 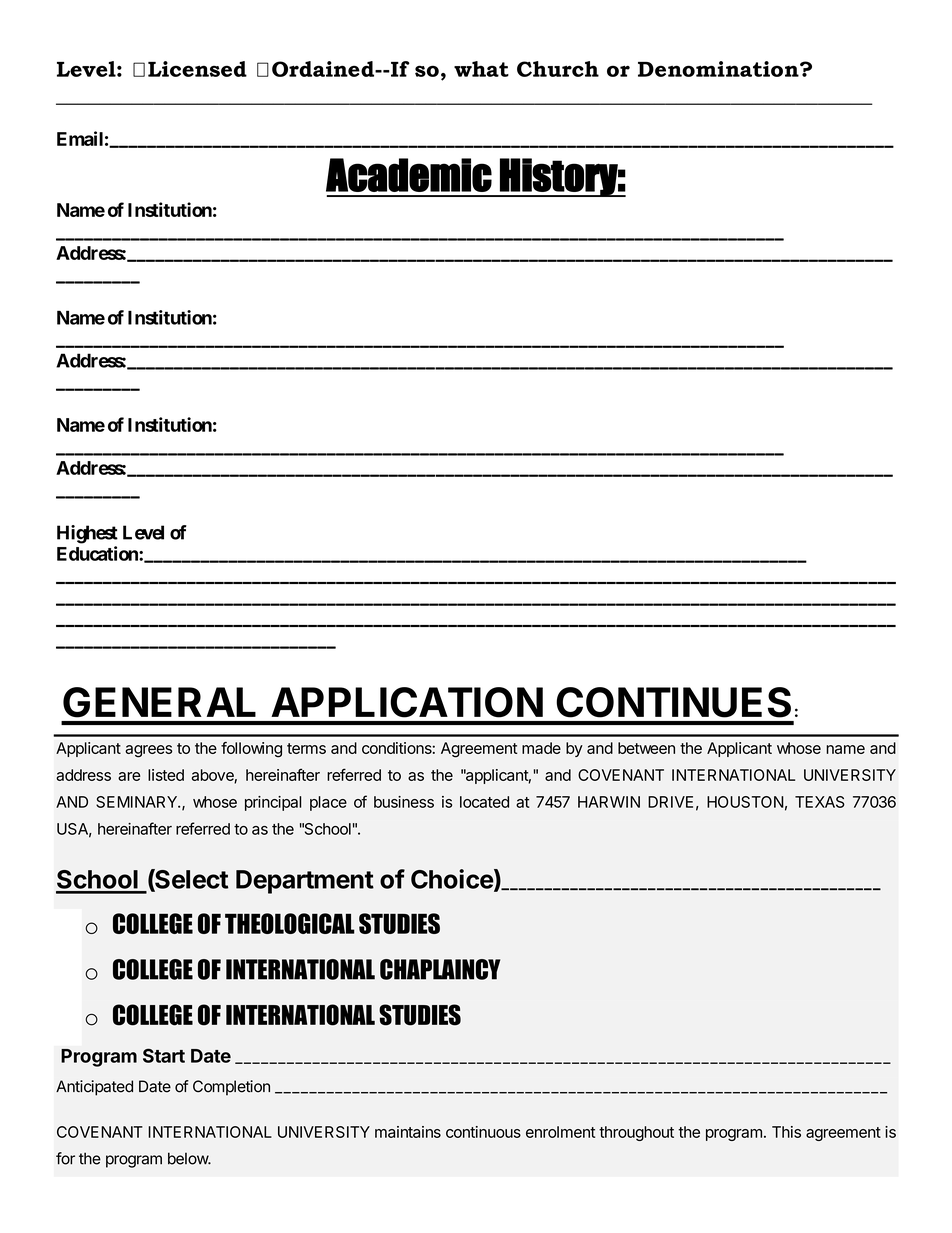 I want to click on maintains, so click(x=408, y=1132).
